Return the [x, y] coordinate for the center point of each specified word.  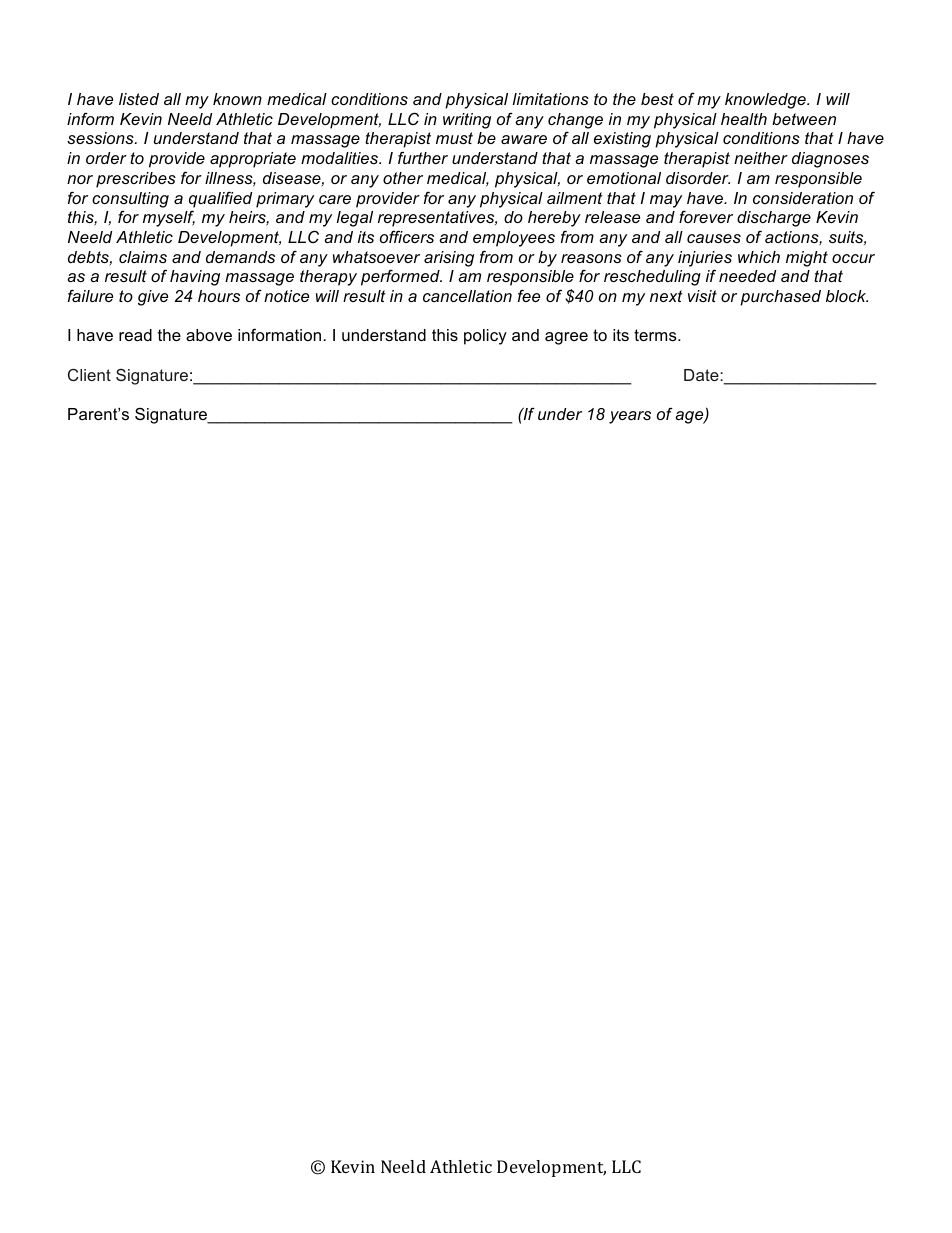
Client [89, 375]
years [630, 417]
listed [139, 99]
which [759, 257]
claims [143, 257]
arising [449, 259]
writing [467, 121]
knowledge [766, 101]
